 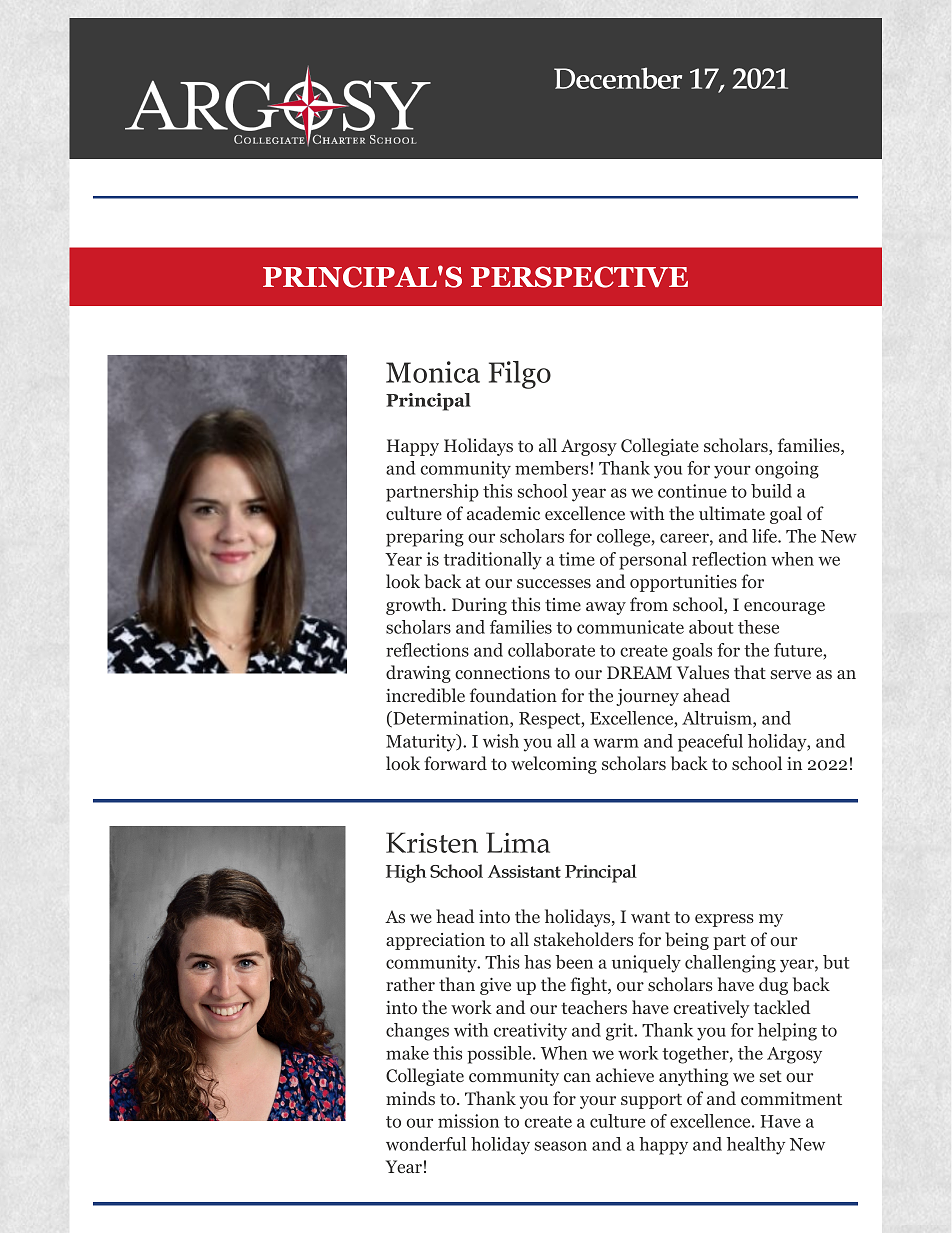 I want to click on members, so click(x=553, y=468).
